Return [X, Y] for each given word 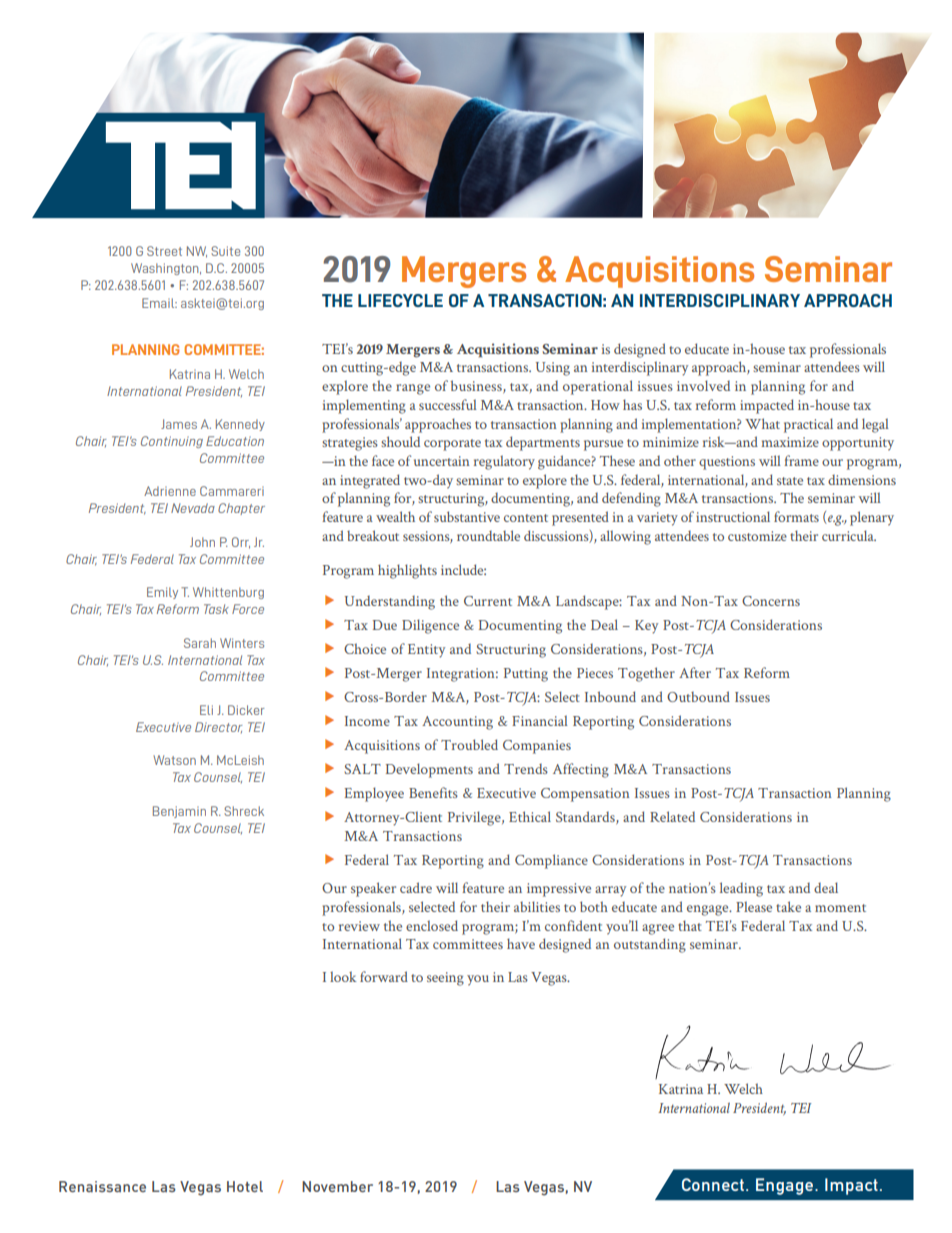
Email [159, 303]
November [337, 1186]
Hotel [245, 1186]
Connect [713, 1184]
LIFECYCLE [400, 300]
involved [703, 385]
